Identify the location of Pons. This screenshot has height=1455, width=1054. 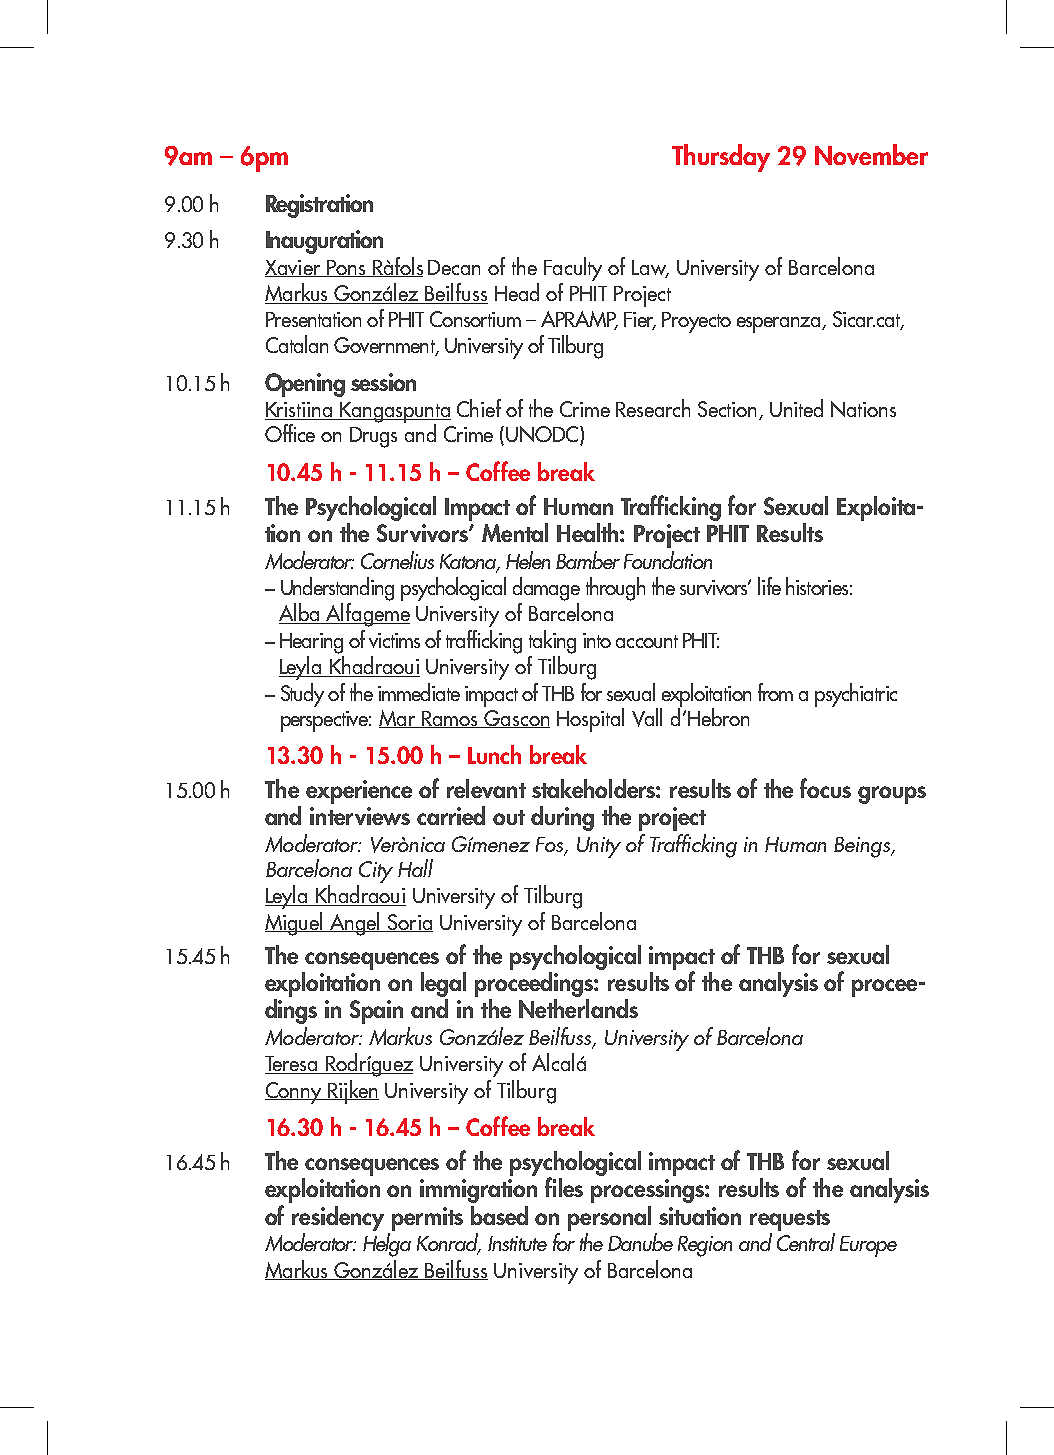
(346, 268).
